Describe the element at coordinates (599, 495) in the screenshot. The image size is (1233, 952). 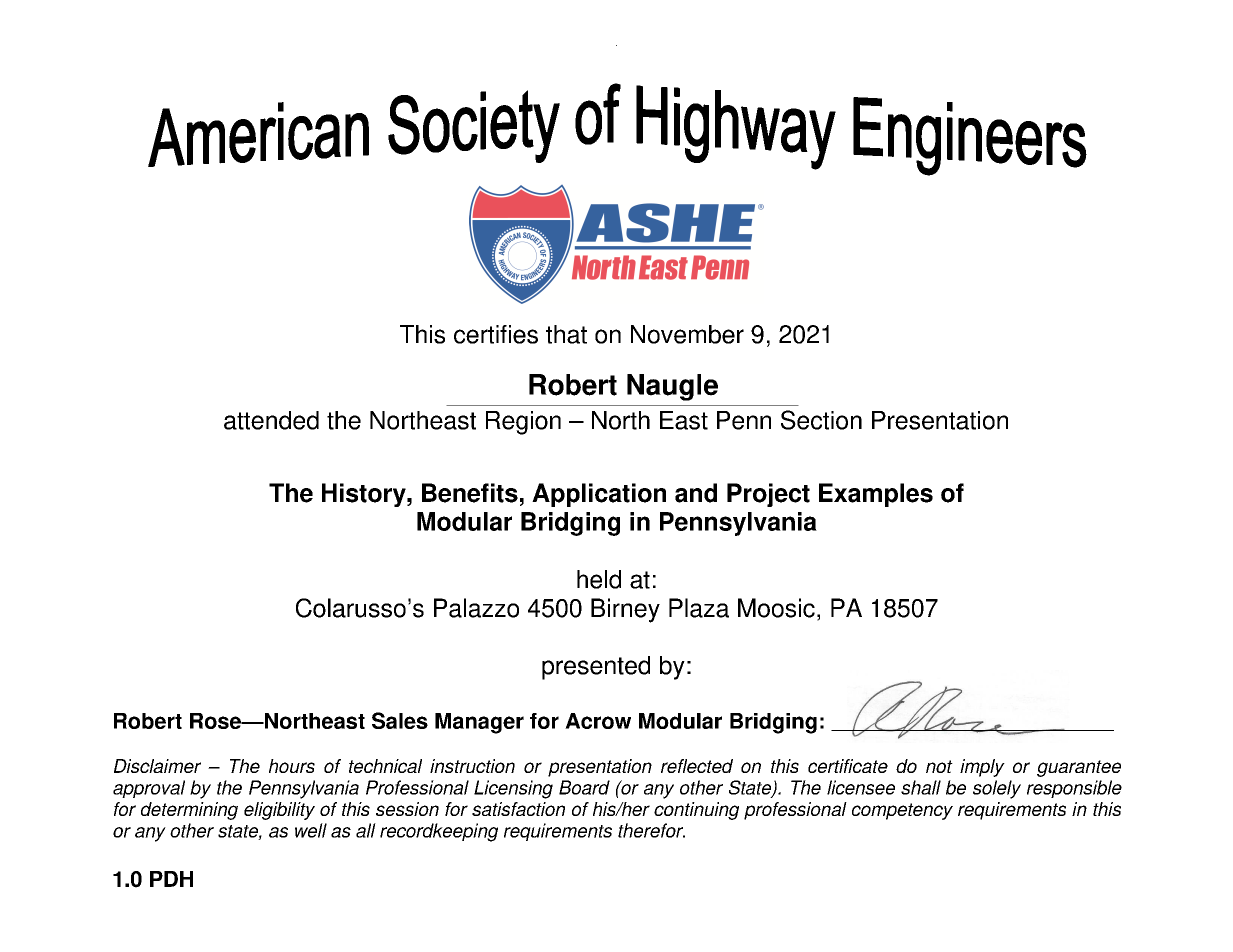
I see `Application` at that location.
